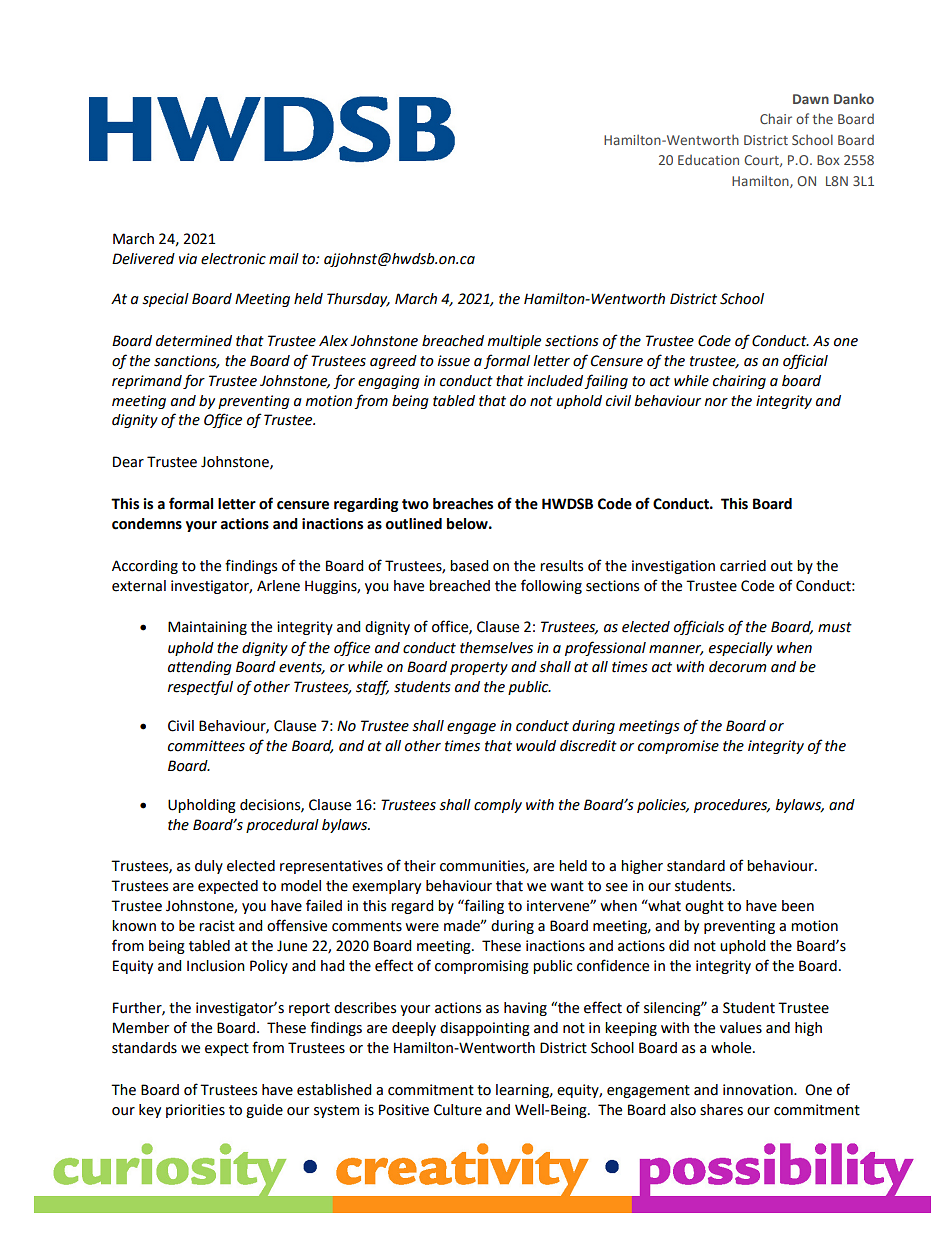 The height and width of the document is (1233, 952). Describe the element at coordinates (716, 402) in the document. I see `nor` at that location.
